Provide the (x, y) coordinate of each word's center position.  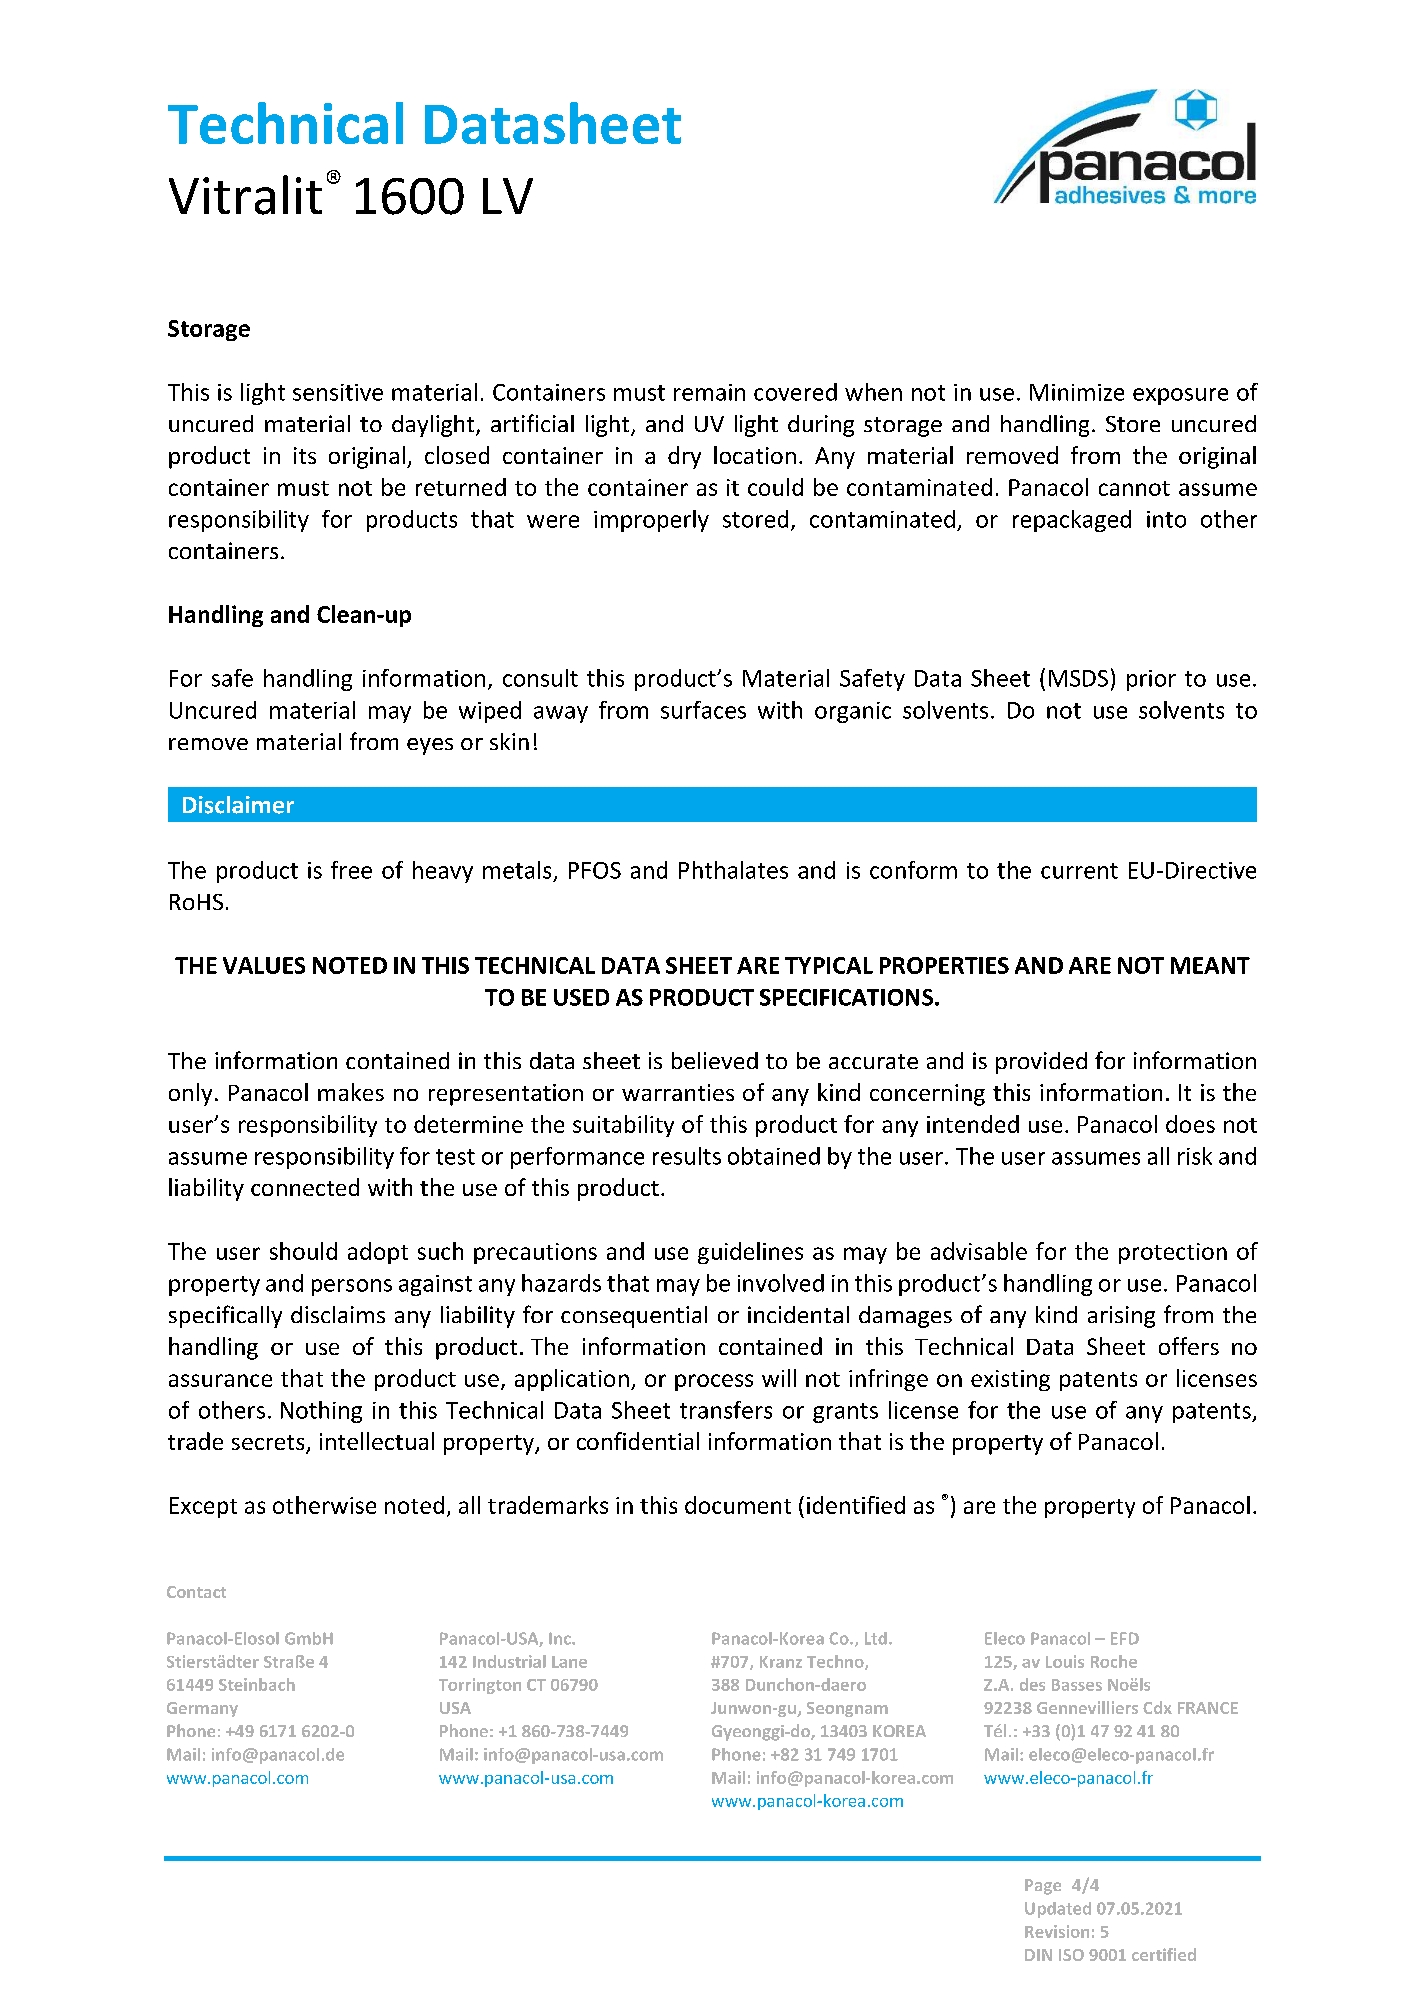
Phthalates (733, 870)
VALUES (264, 965)
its (305, 455)
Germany (202, 1709)
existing (1010, 1380)
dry (684, 457)
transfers (726, 1410)
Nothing (321, 1412)
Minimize (1077, 392)
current (1079, 871)
